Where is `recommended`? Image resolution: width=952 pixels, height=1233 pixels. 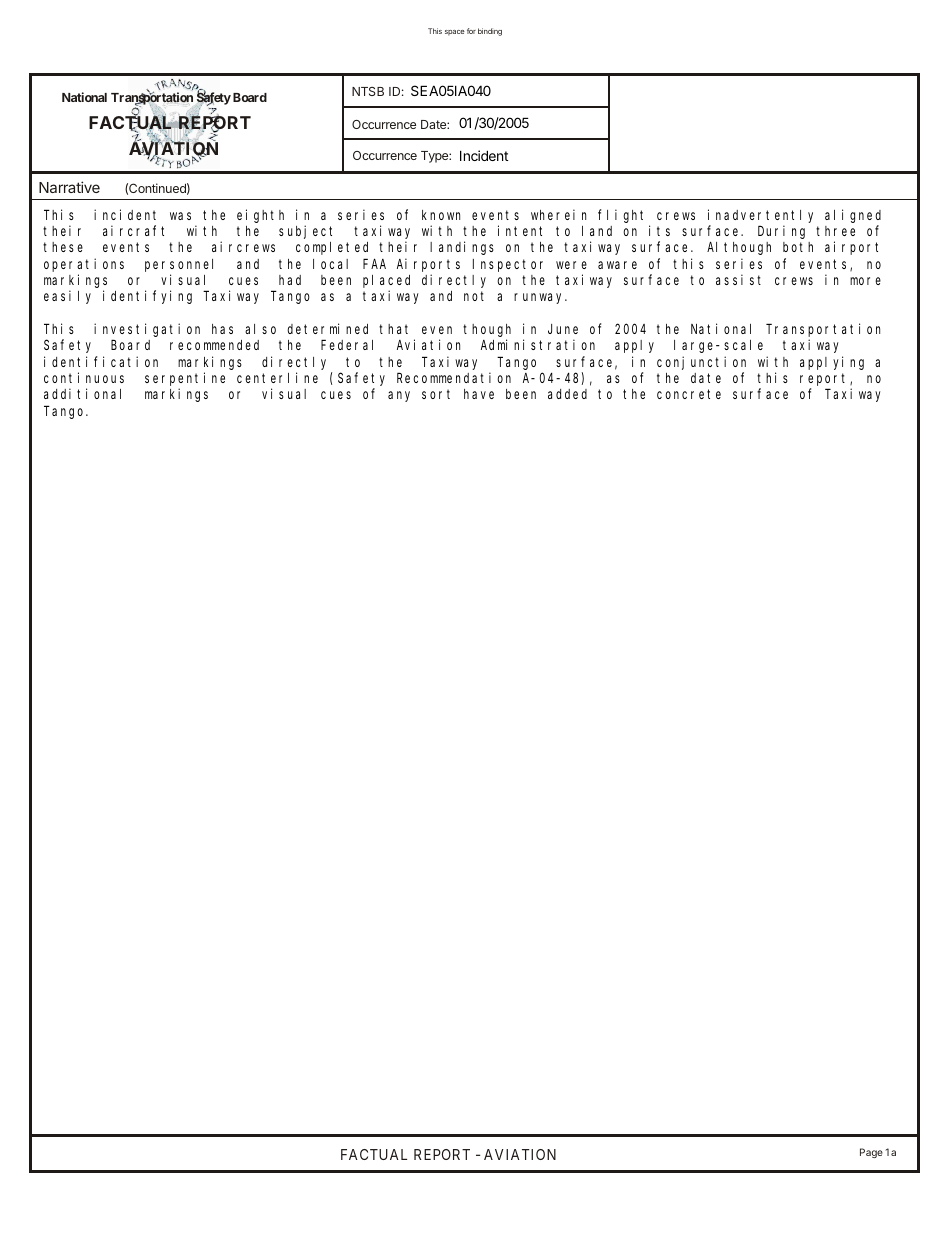 recommended is located at coordinates (214, 345).
